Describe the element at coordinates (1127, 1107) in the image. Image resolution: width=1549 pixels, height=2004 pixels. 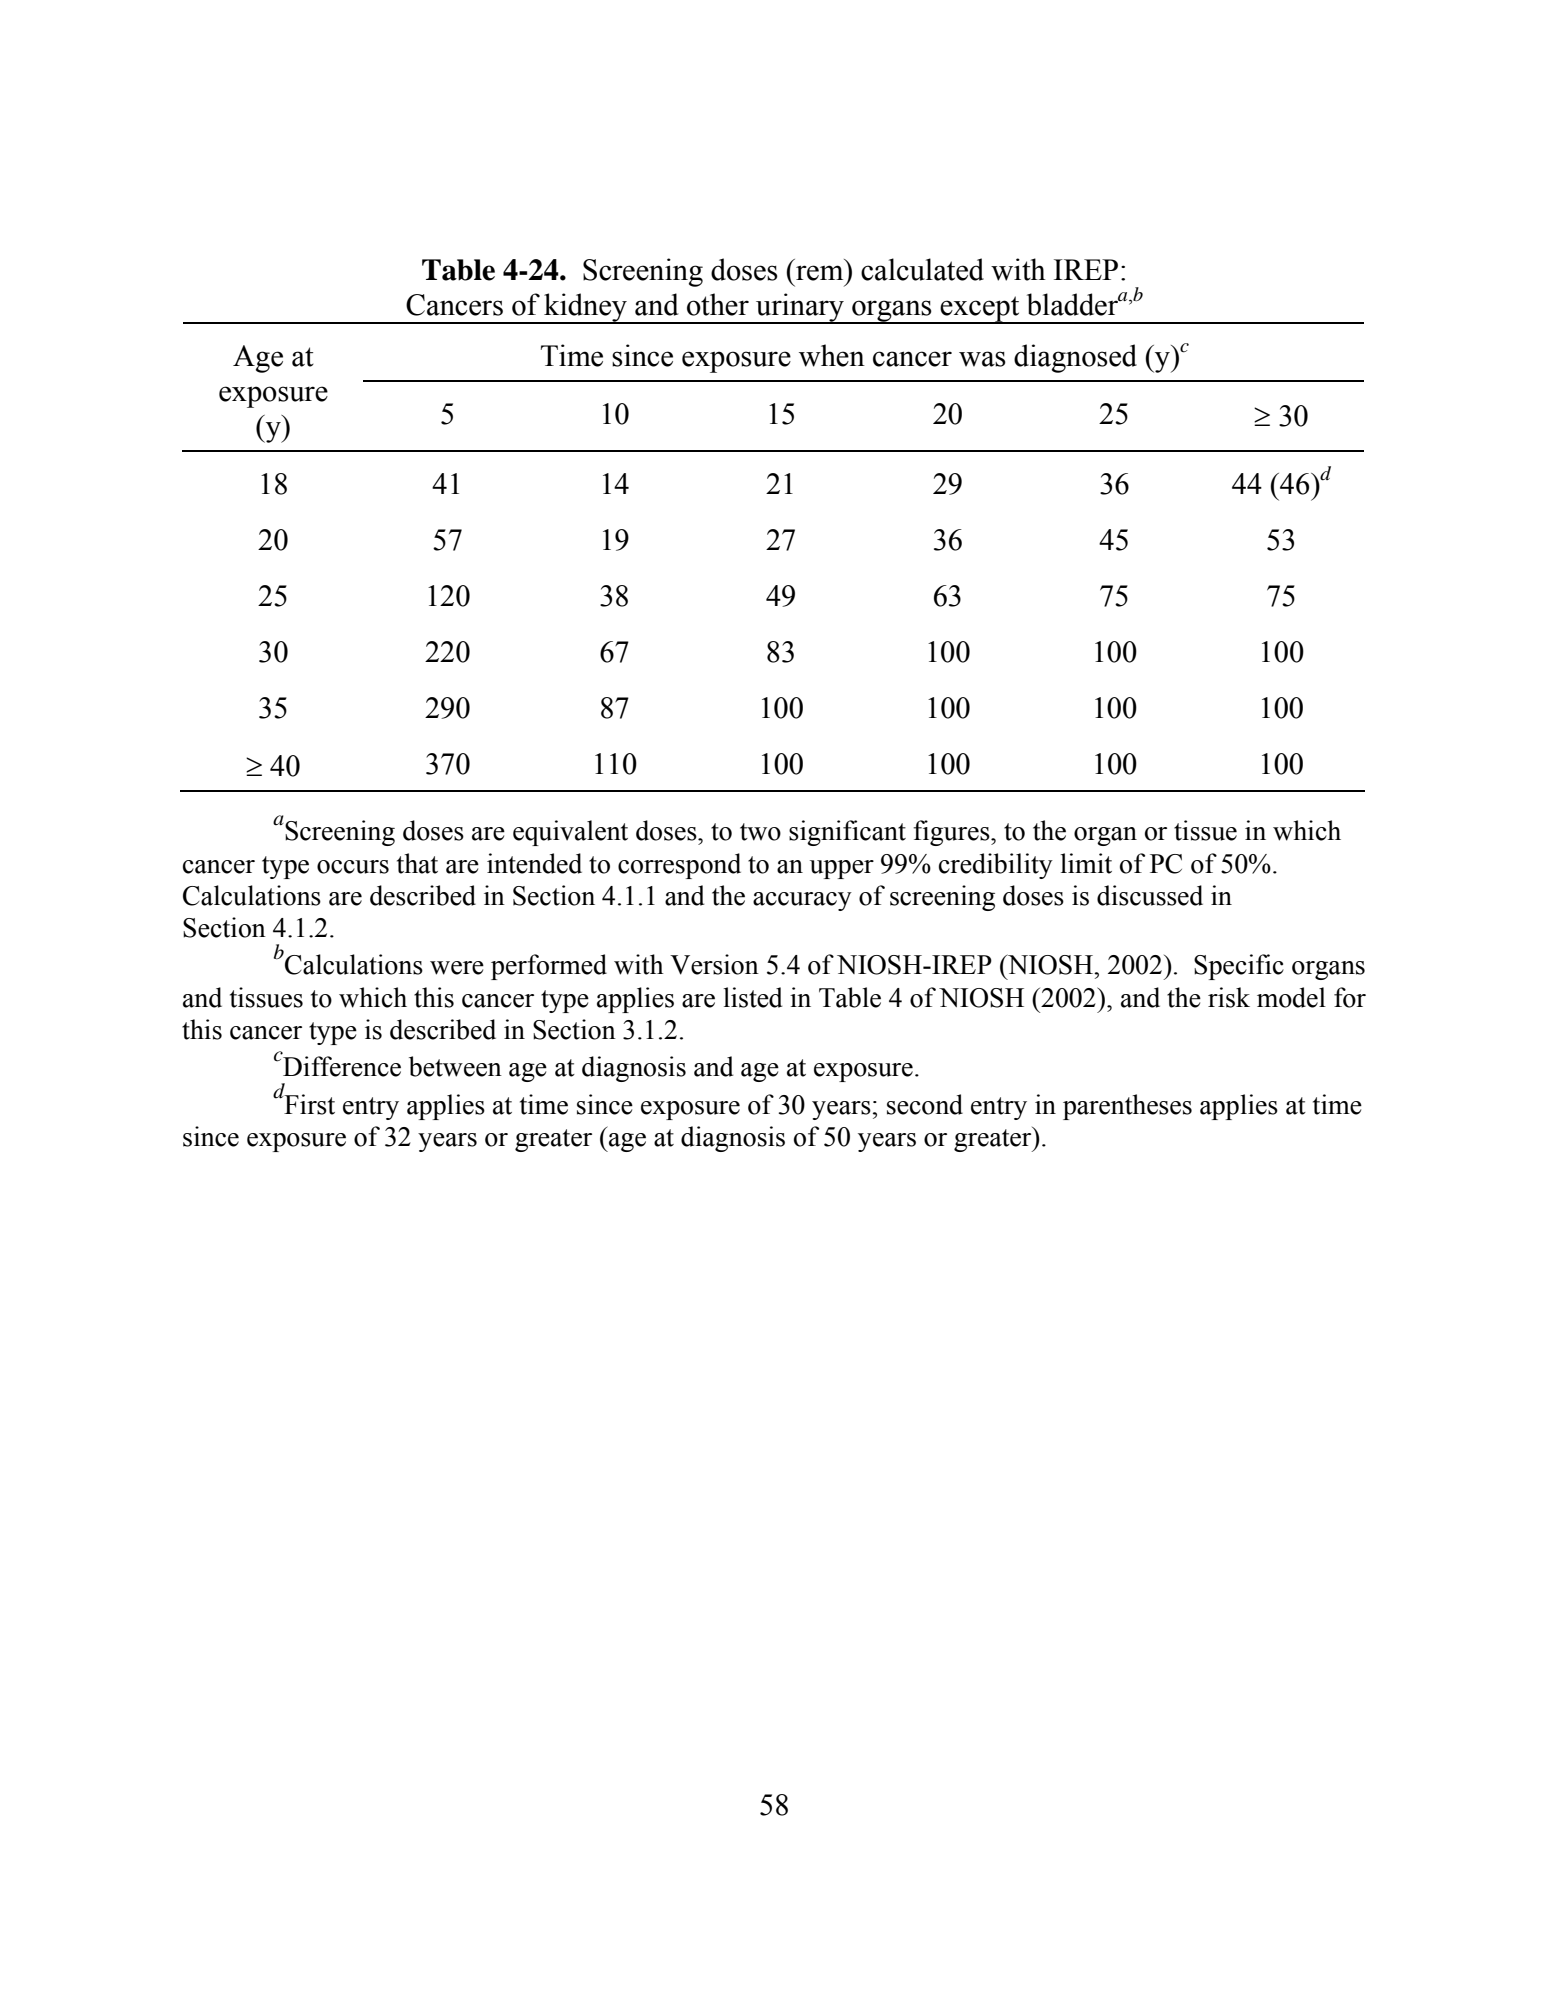
I see `parentheses` at that location.
